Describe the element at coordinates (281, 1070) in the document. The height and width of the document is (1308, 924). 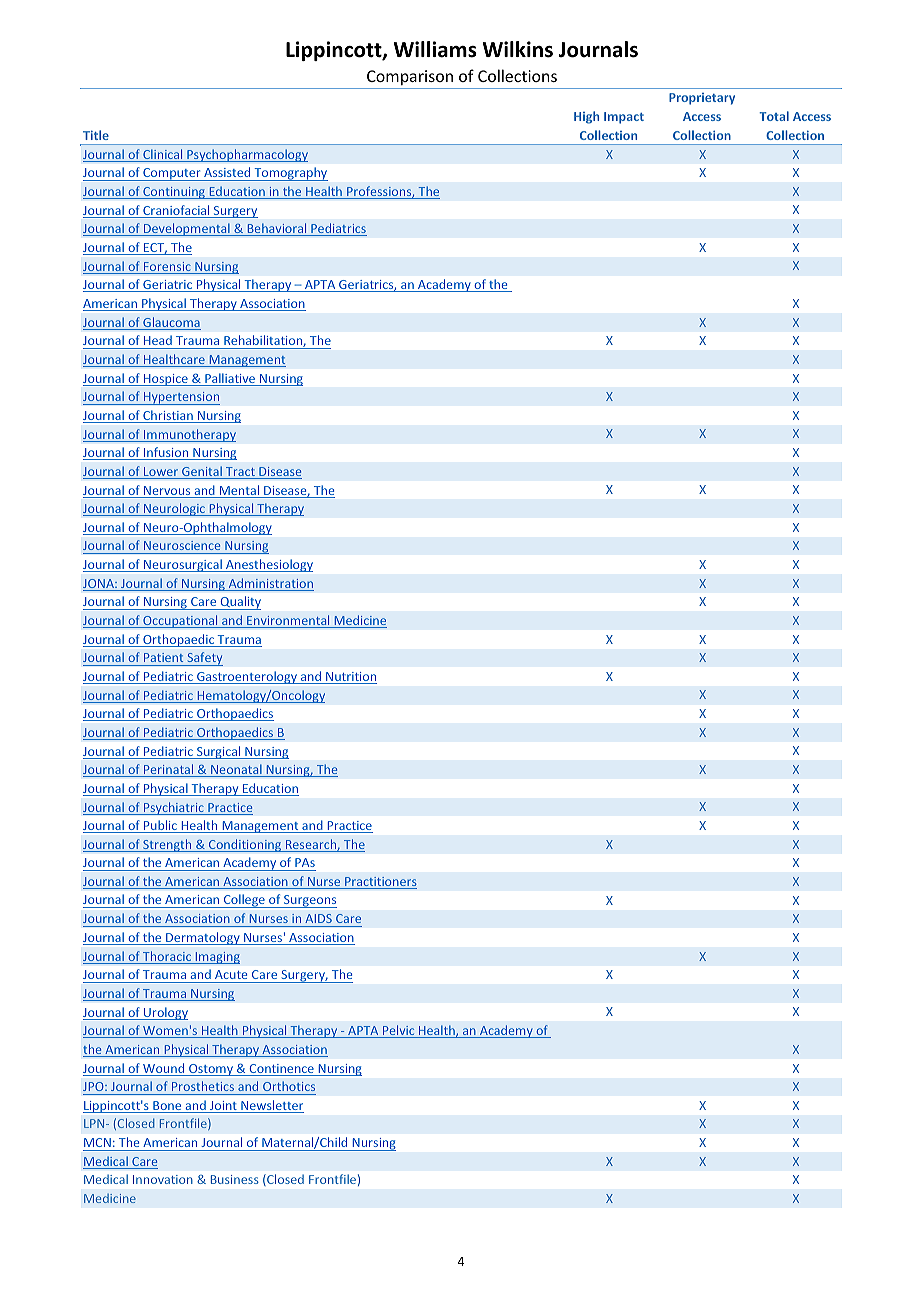
I see `Continence` at that location.
